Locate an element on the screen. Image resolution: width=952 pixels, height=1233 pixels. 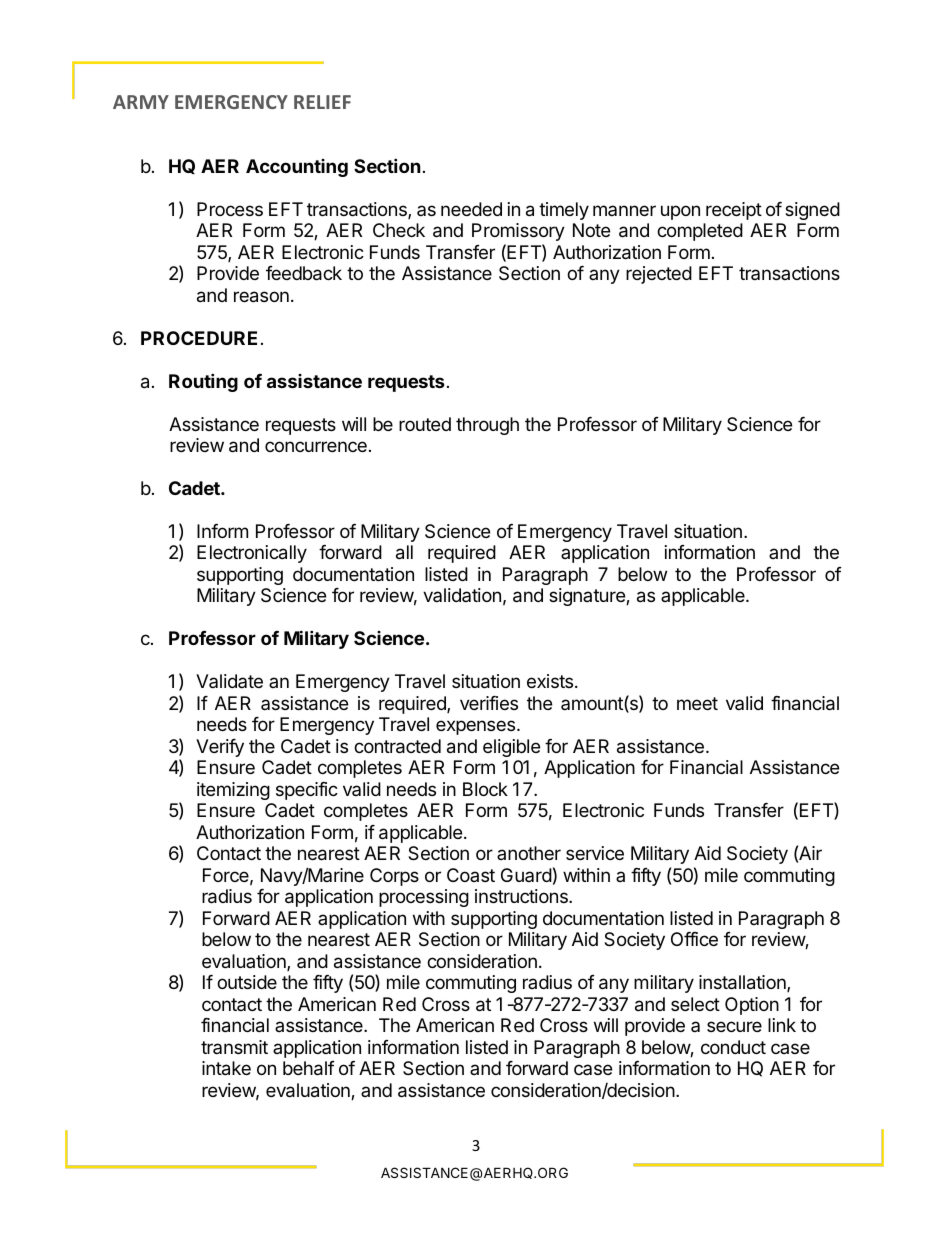
concurrence is located at coordinates (316, 446).
